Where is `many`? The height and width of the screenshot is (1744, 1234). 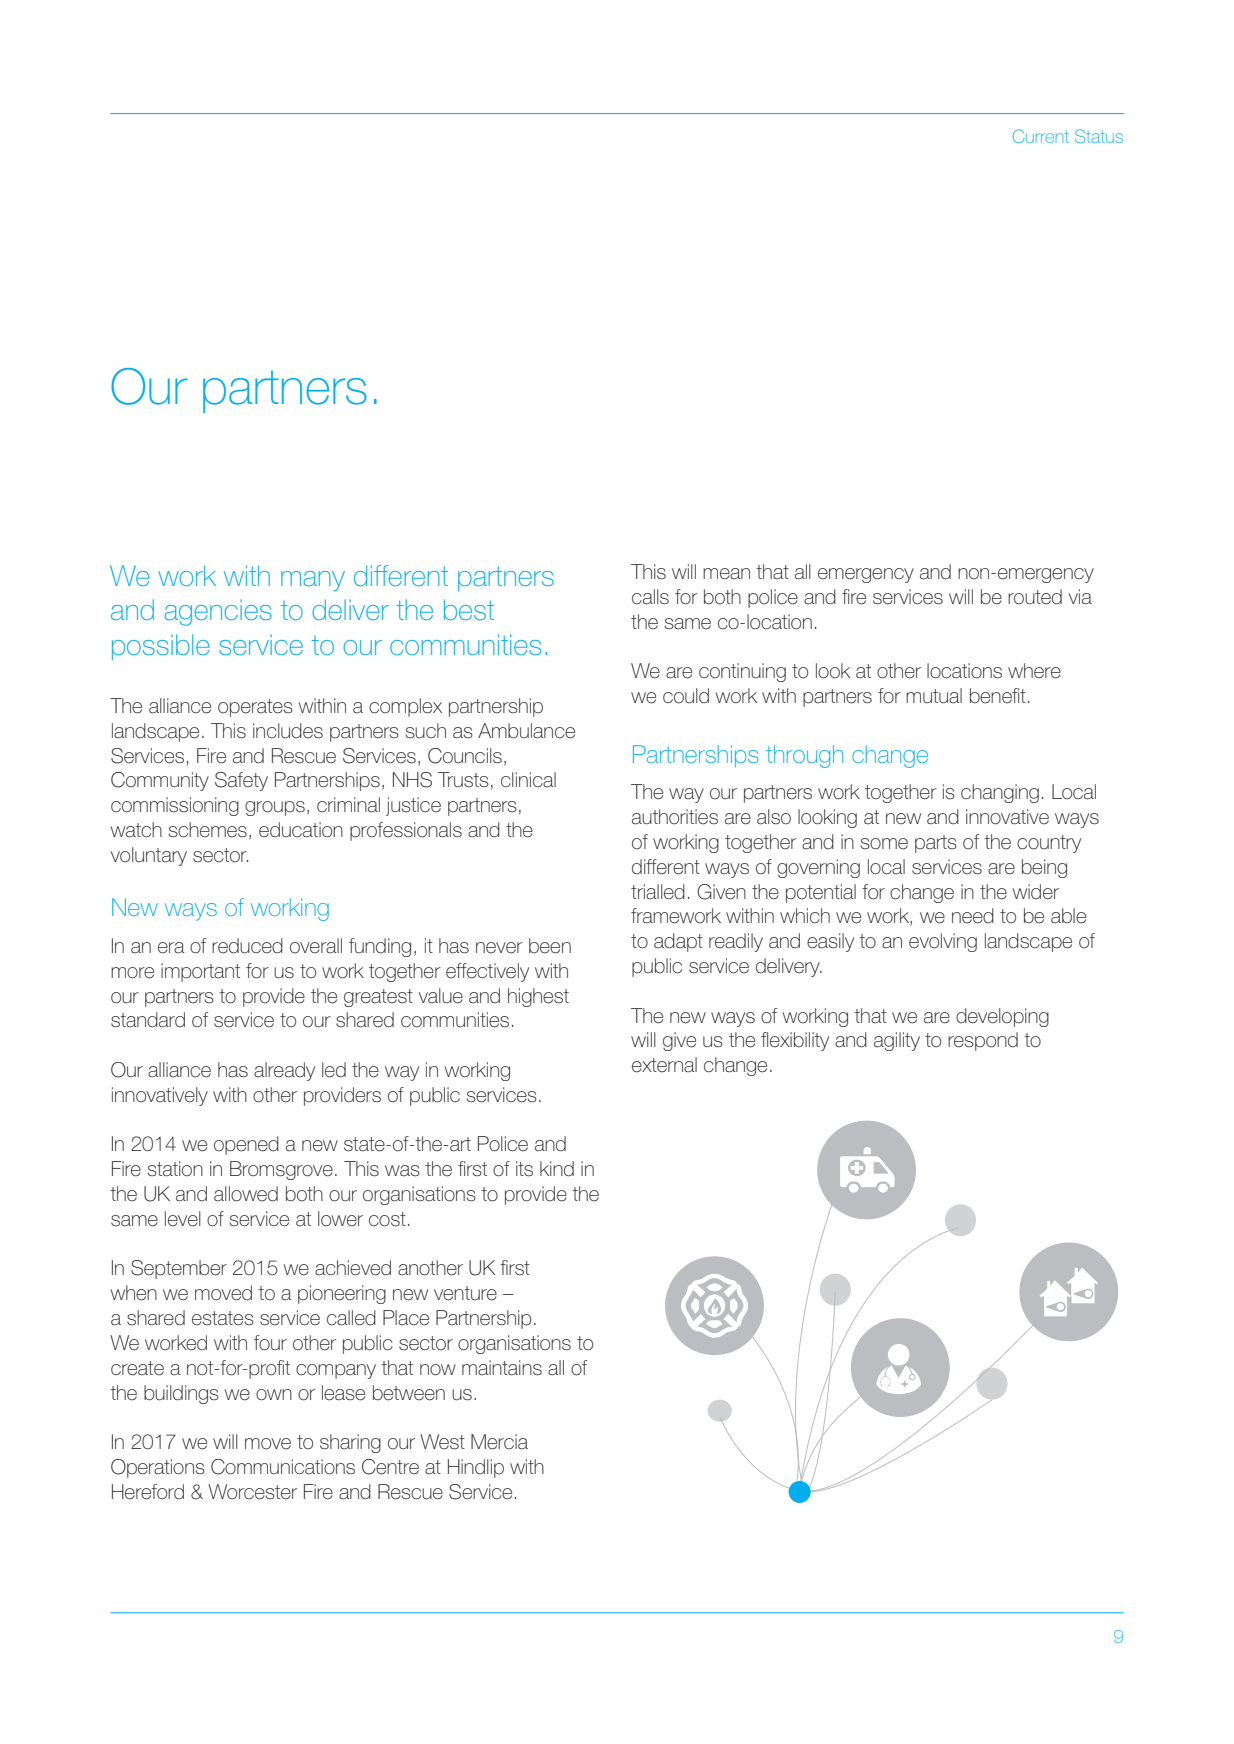
many is located at coordinates (313, 581).
